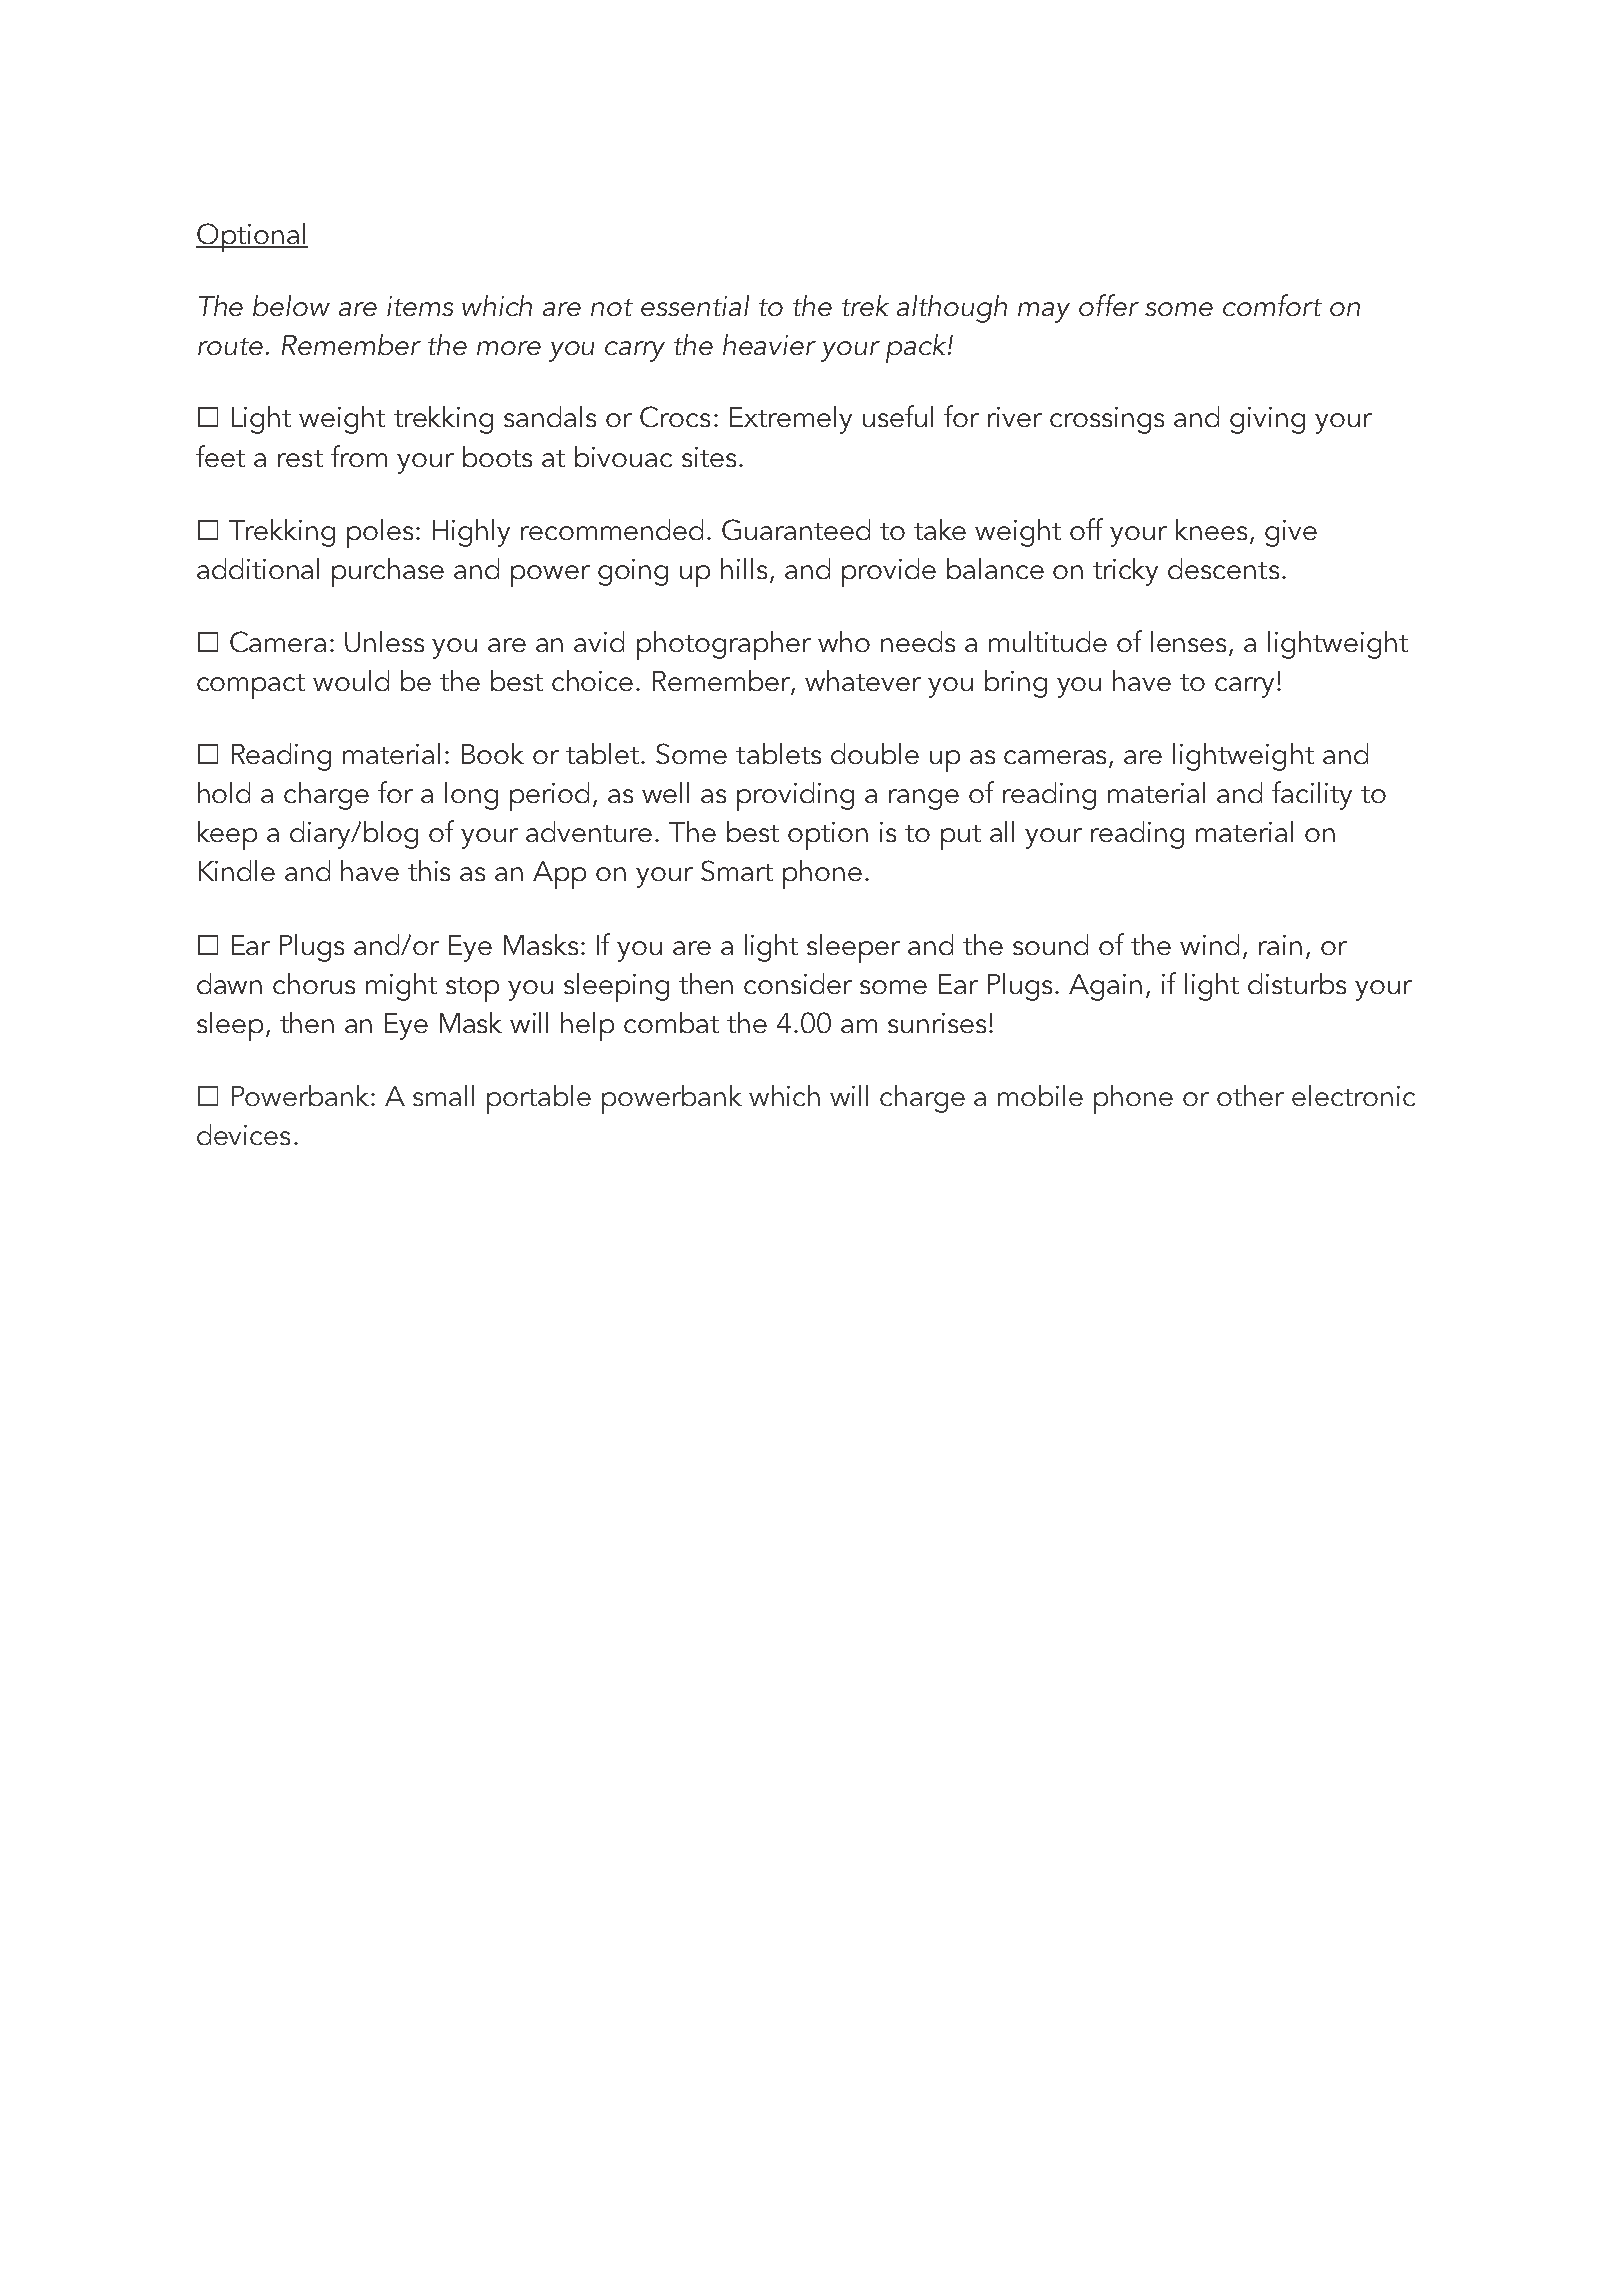 This screenshot has width=1611, height=2278. What do you see at coordinates (769, 344) in the screenshot?
I see `heavier` at bounding box center [769, 344].
